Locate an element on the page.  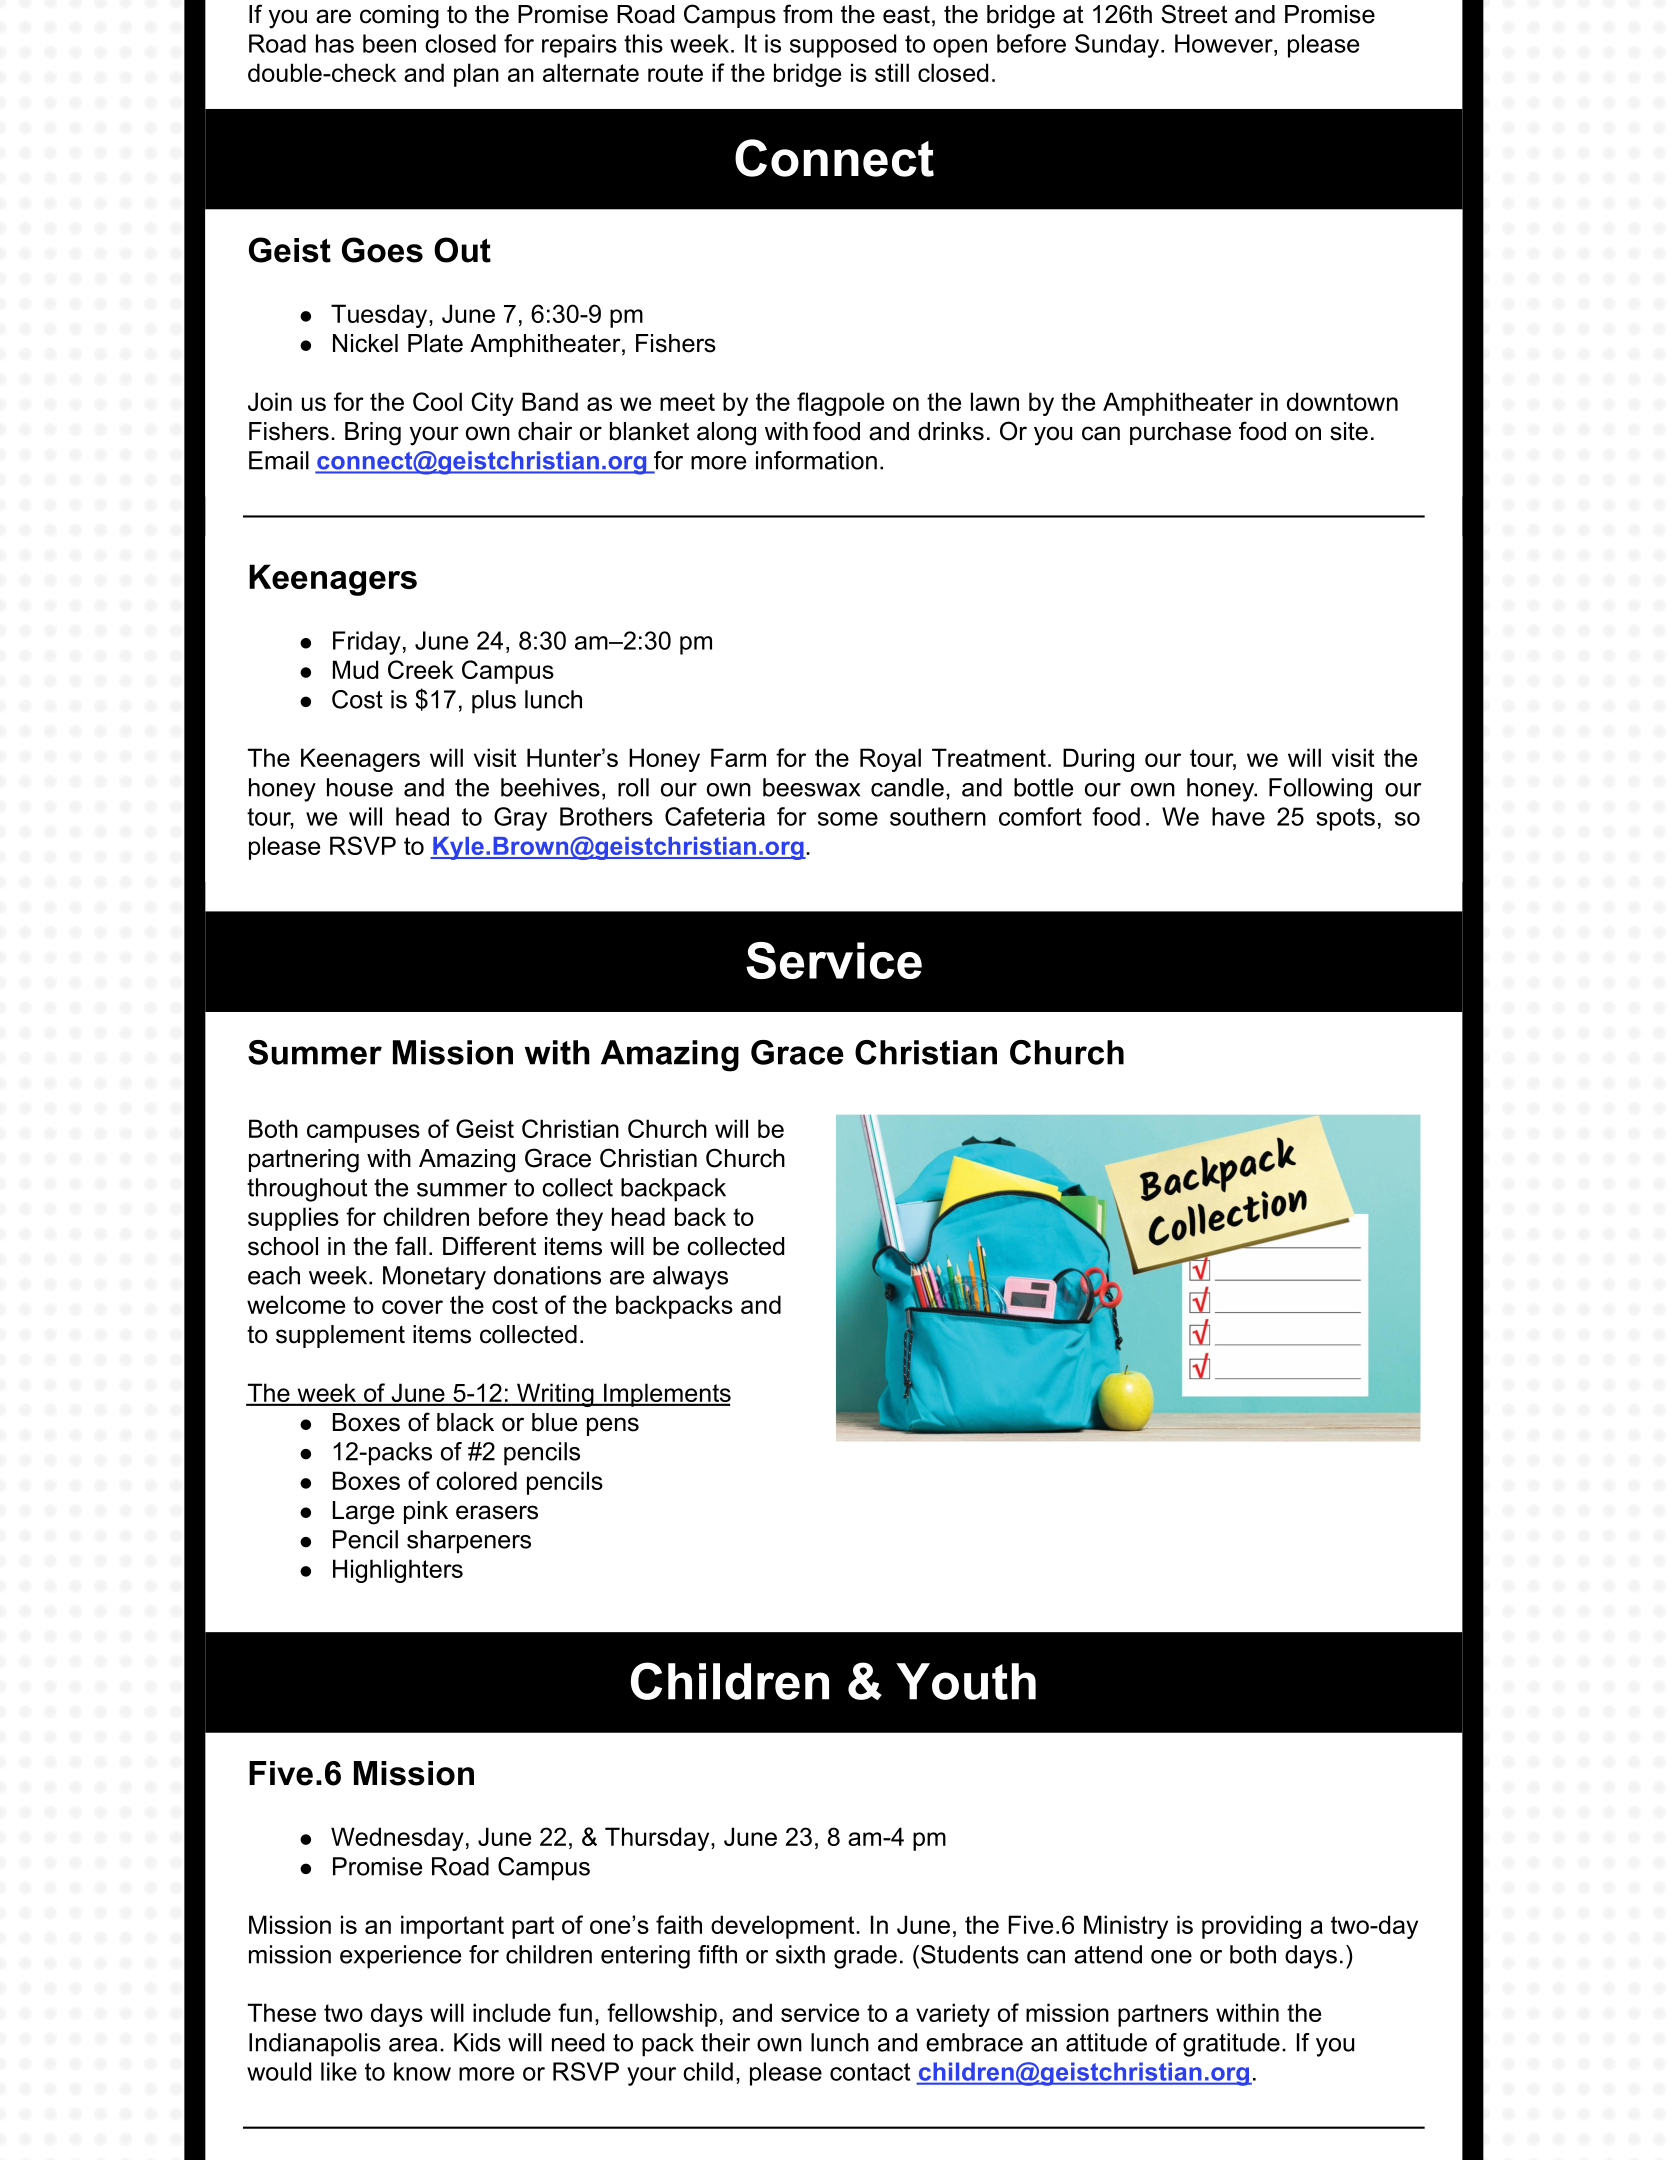
beeswax is located at coordinates (811, 787).
